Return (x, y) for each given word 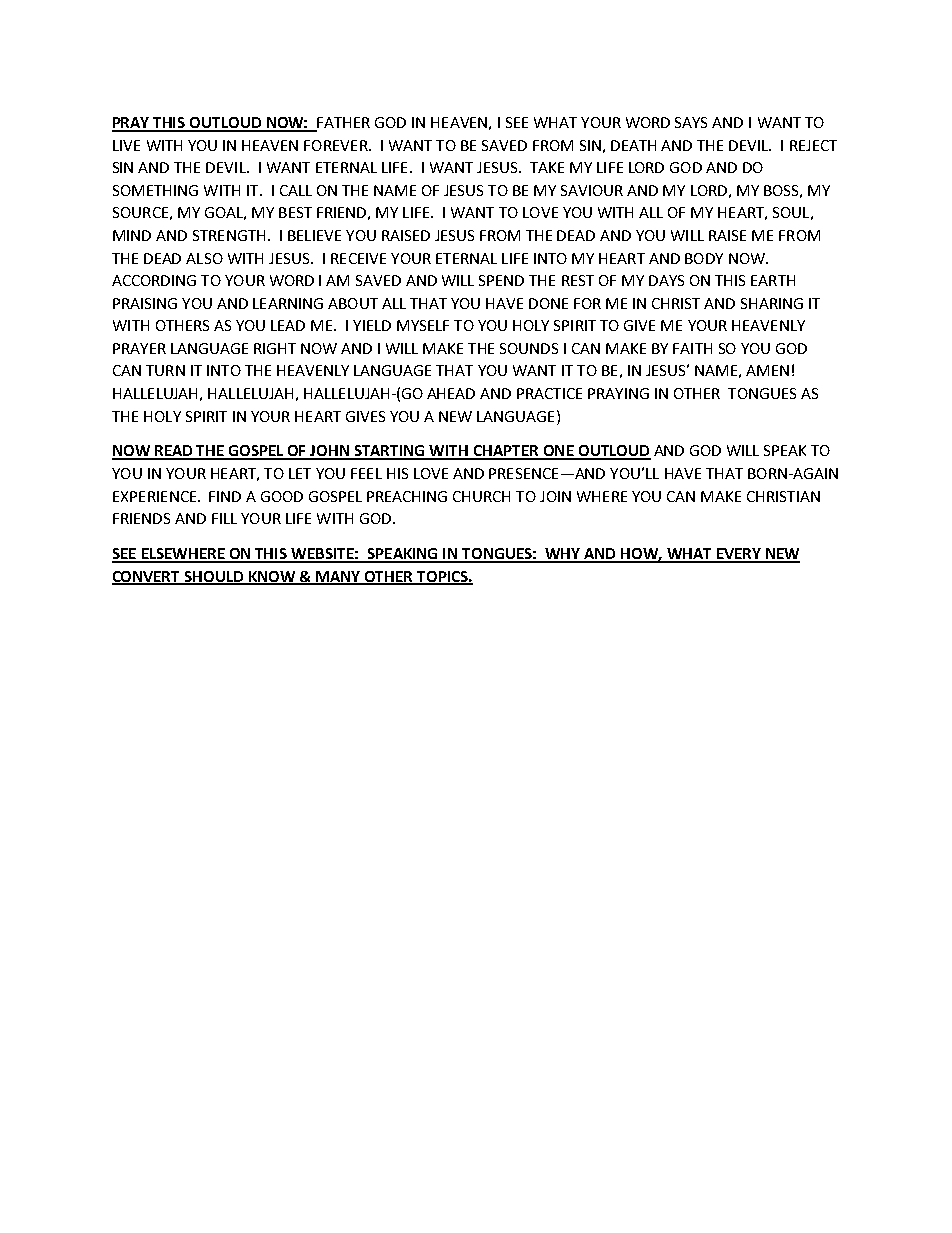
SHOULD (214, 577)
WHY (562, 555)
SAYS (691, 122)
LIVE (126, 145)
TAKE (547, 167)
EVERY (738, 555)
